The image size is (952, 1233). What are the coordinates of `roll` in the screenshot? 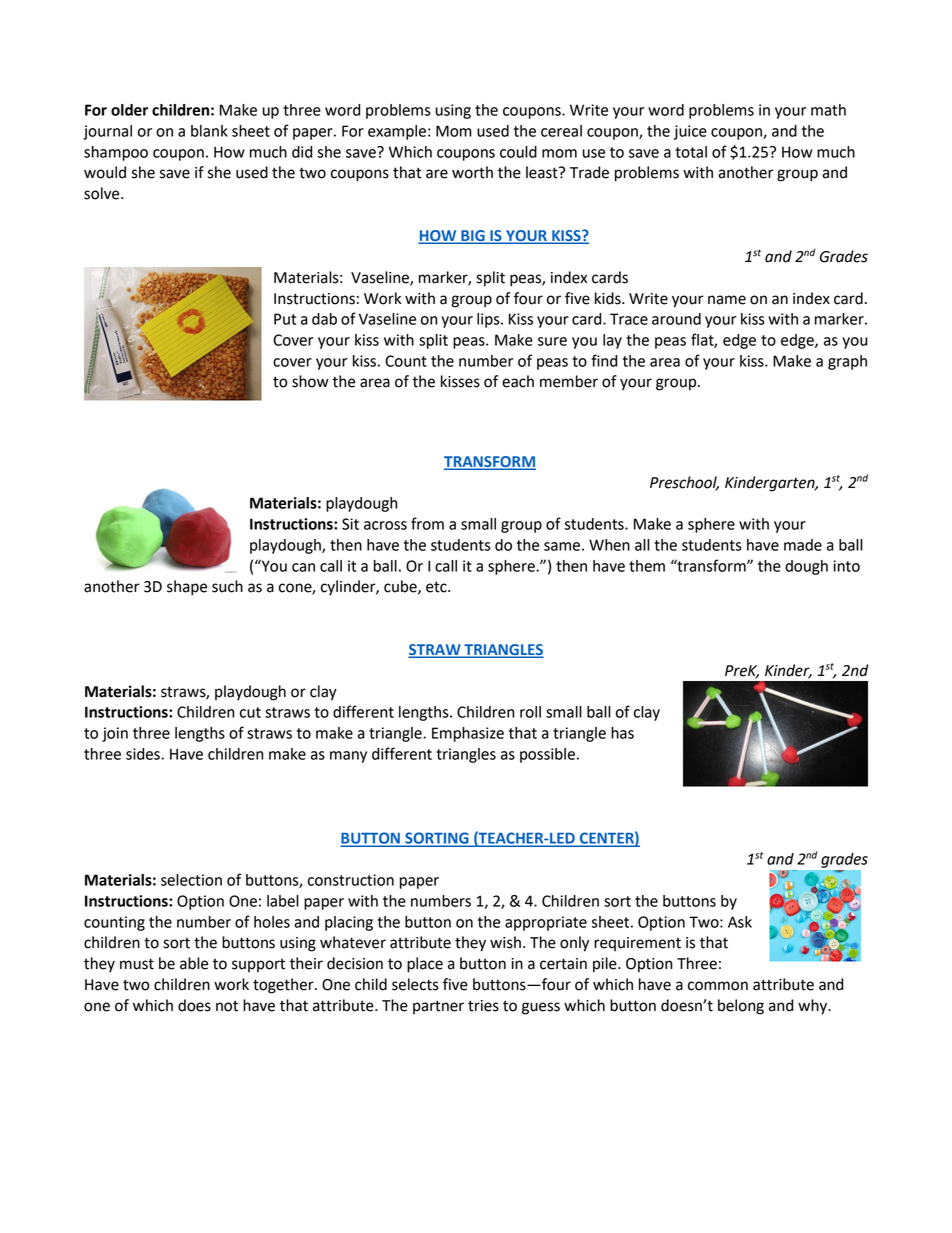 It's located at (530, 712).
